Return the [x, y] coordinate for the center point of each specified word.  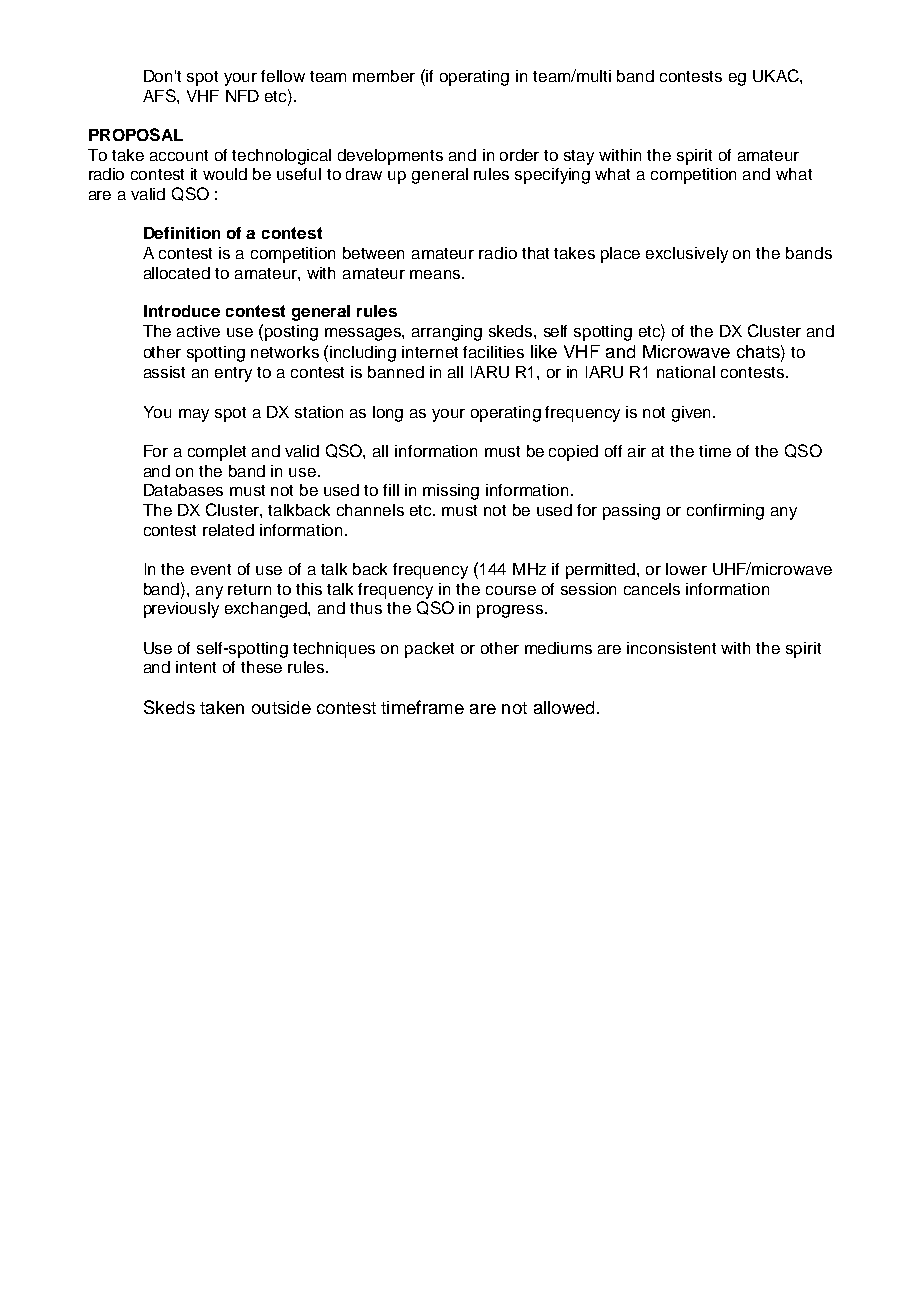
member [384, 76]
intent [196, 667]
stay [579, 157]
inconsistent [671, 648]
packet [429, 650]
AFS [160, 95]
